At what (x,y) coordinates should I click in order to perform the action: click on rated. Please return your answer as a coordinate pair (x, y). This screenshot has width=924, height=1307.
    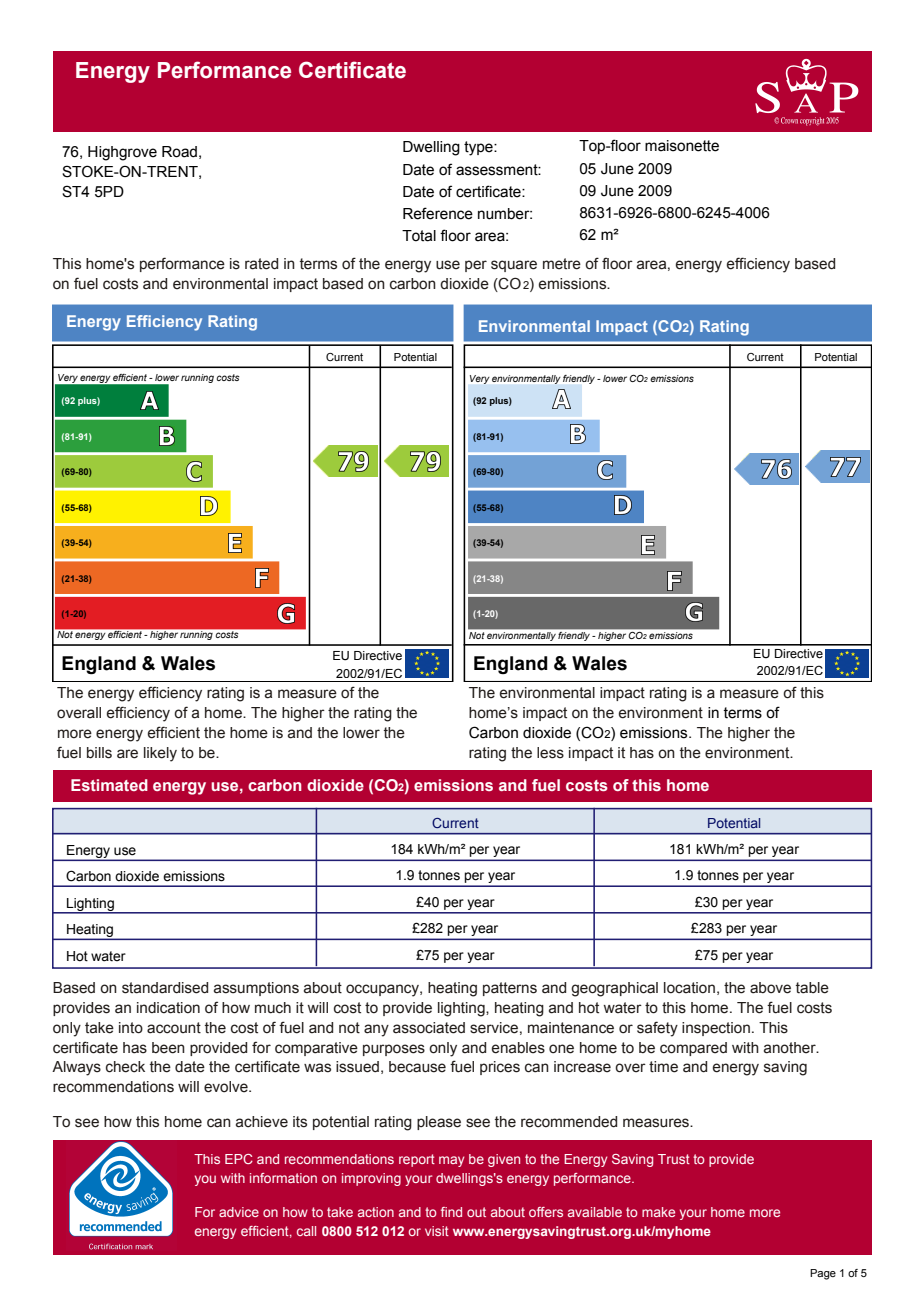
    Looking at the image, I should click on (261, 264).
